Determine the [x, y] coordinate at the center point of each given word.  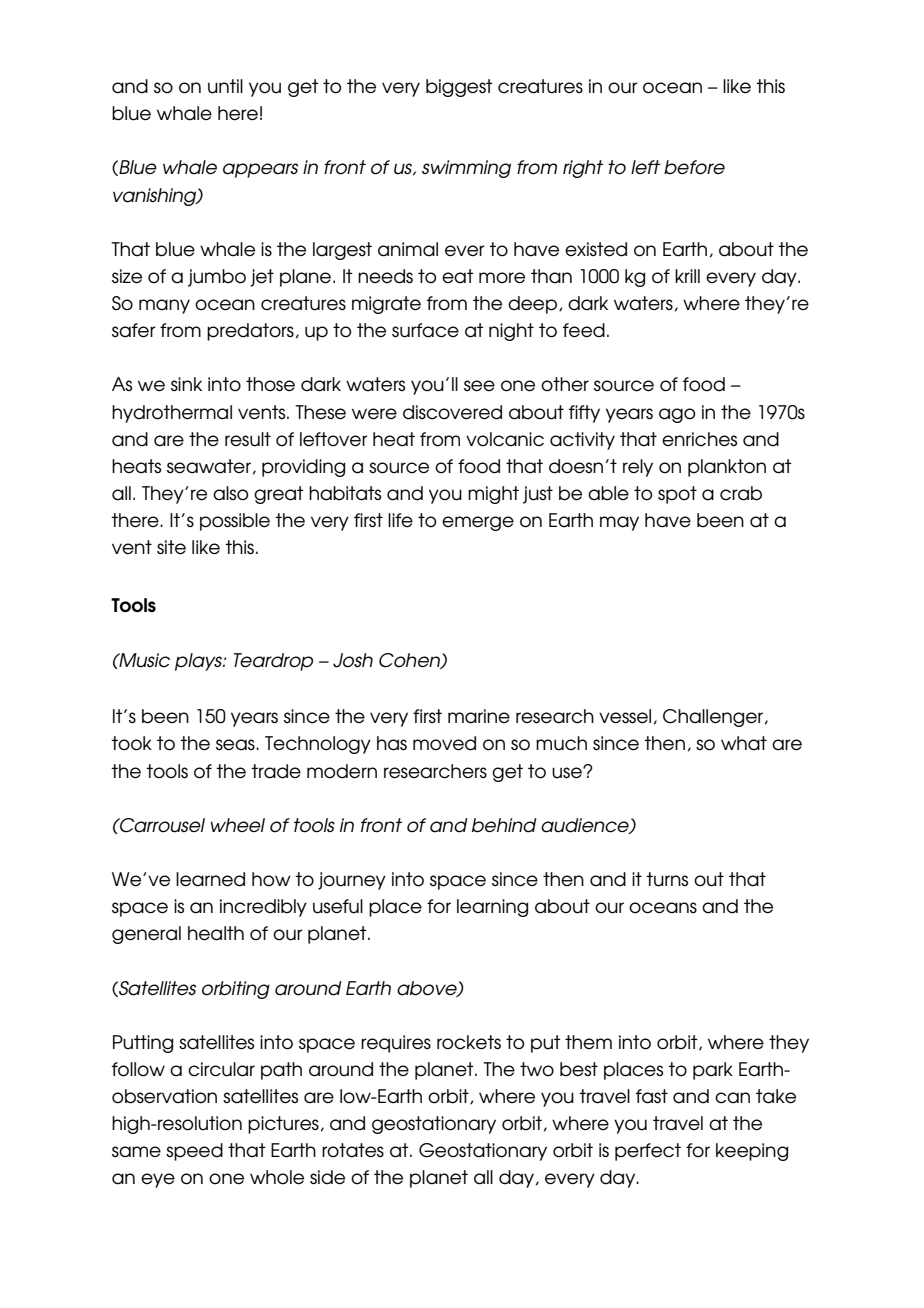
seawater [209, 466]
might [493, 495]
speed [194, 1152]
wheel [237, 825]
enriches [699, 439]
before [694, 167]
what [744, 743]
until [225, 86]
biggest [459, 88]
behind [504, 825]
